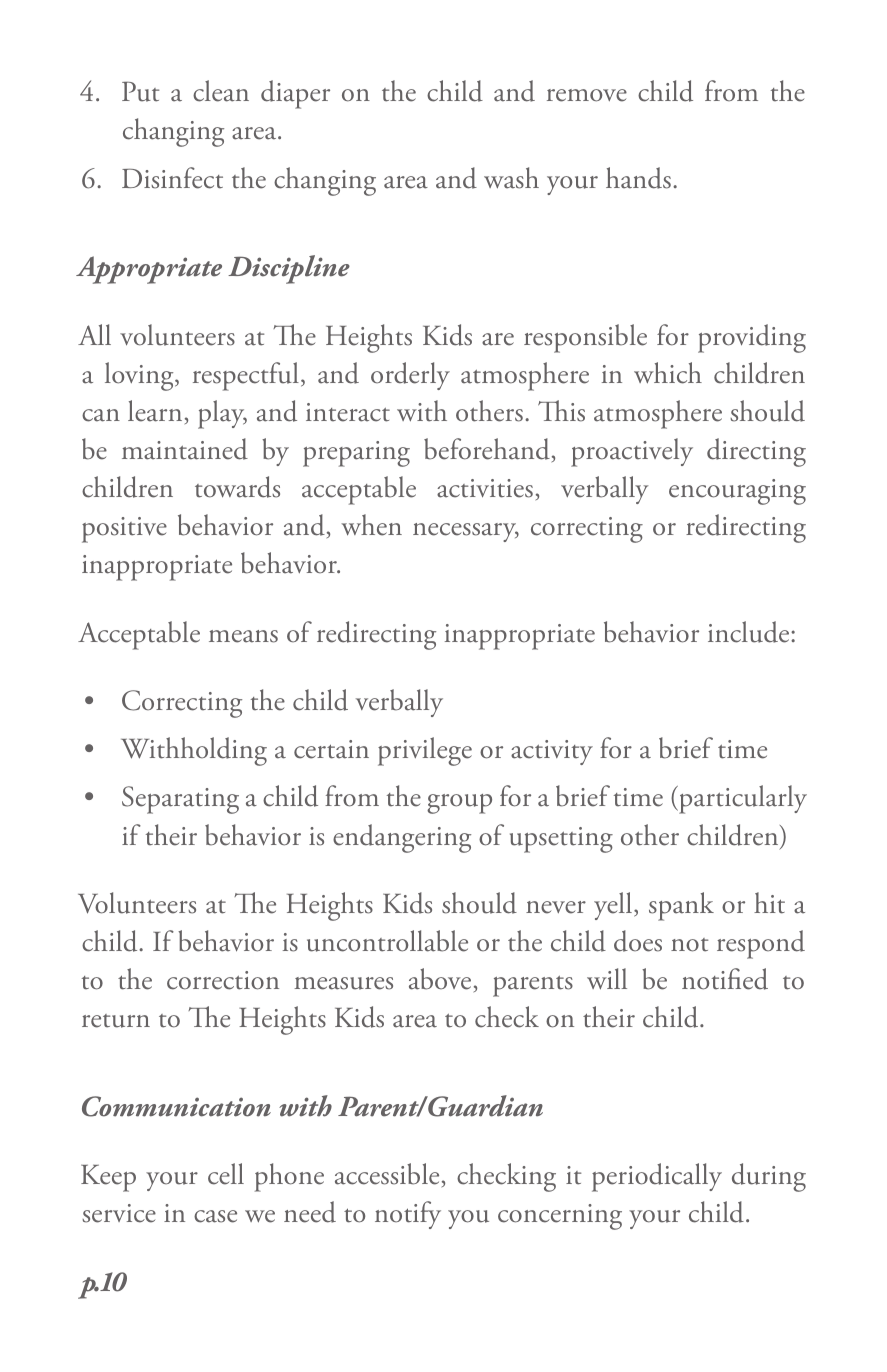  What do you see at coordinates (466, 532) in the screenshot?
I see `necessary` at bounding box center [466, 532].
